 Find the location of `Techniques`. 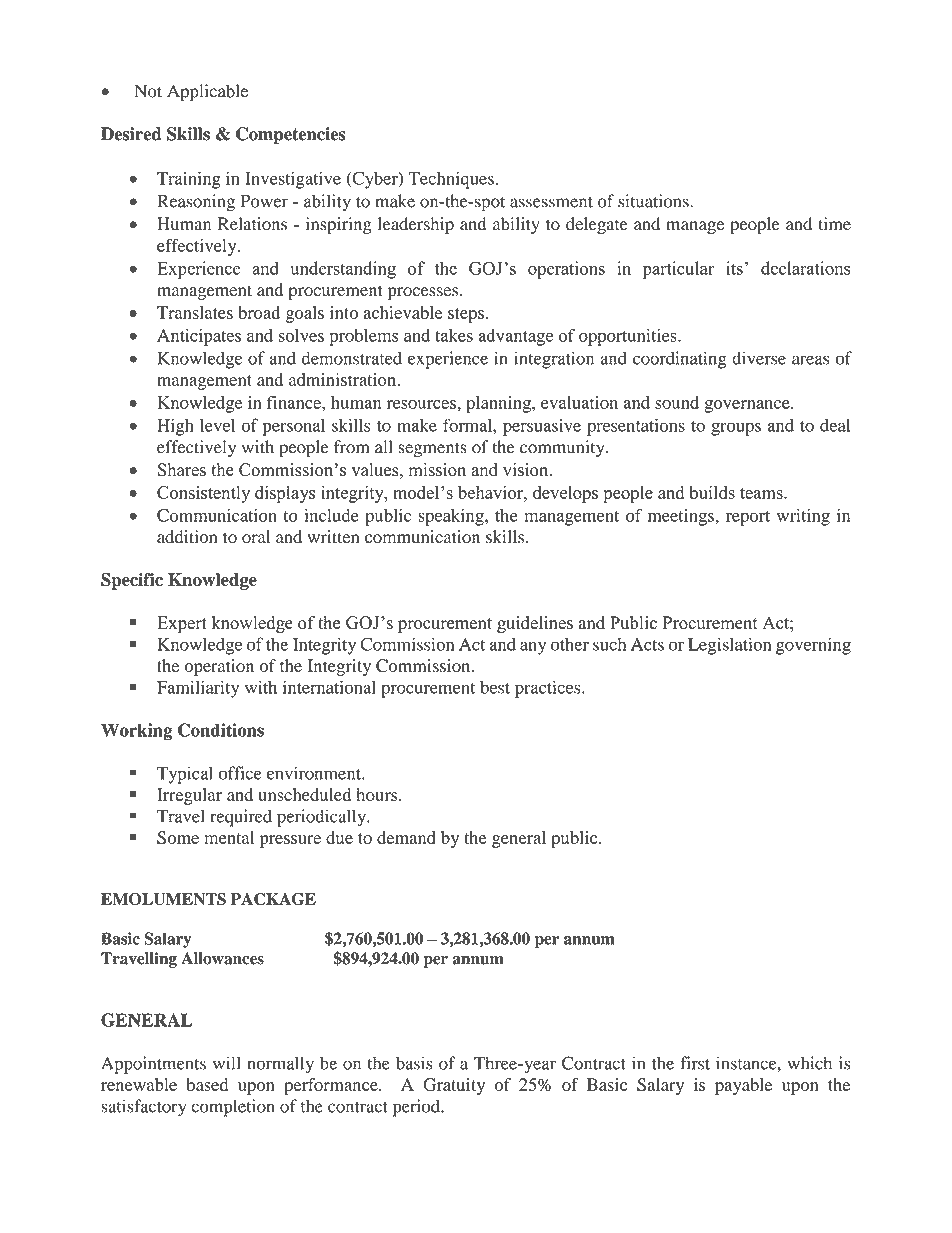

Techniques is located at coordinates (451, 180).
